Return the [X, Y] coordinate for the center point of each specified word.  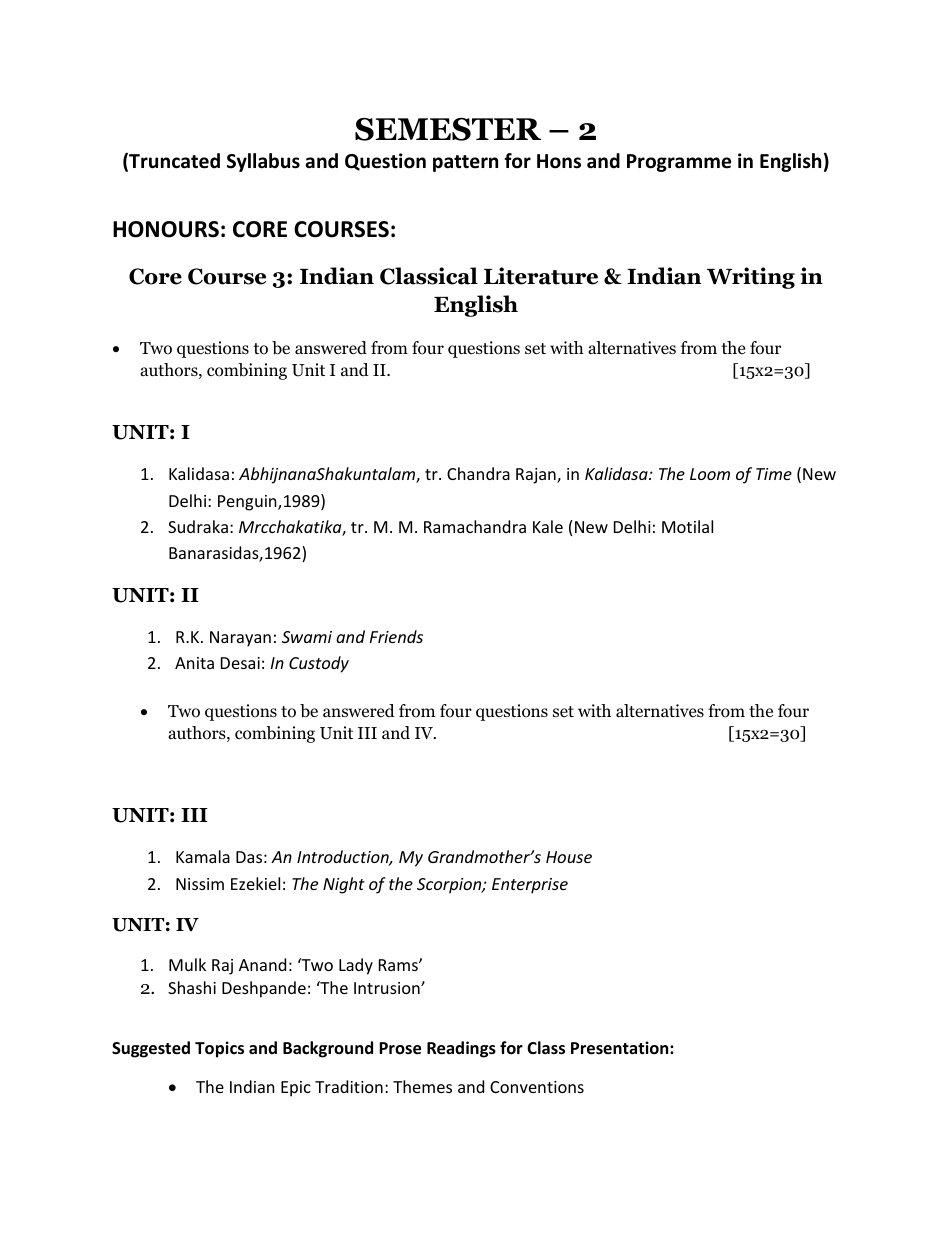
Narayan [240, 639]
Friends [396, 636]
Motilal [687, 526]
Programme [679, 163]
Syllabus [263, 162]
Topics [219, 1049]
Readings [461, 1049]
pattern [465, 163]
